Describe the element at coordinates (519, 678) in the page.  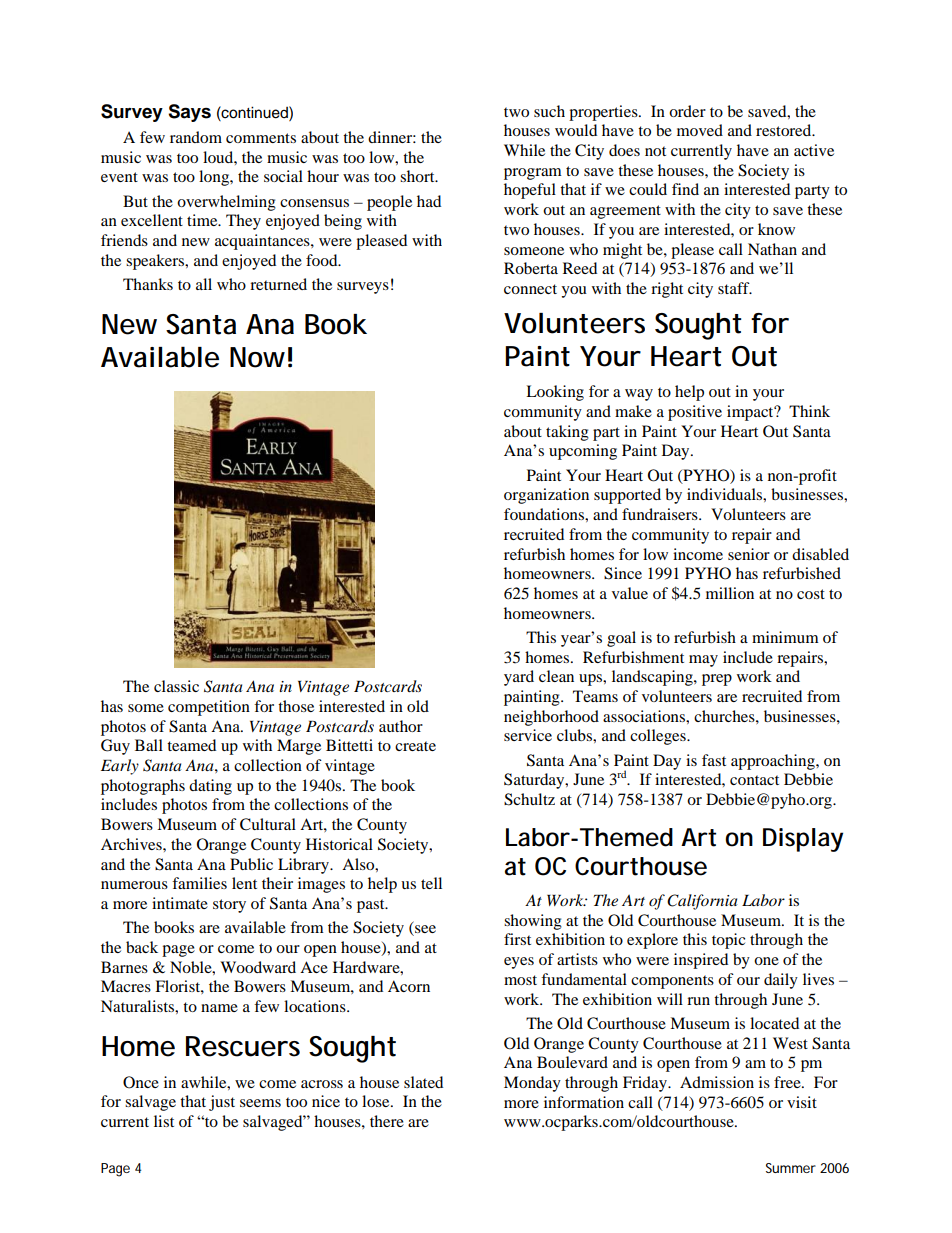
I see `yard` at that location.
